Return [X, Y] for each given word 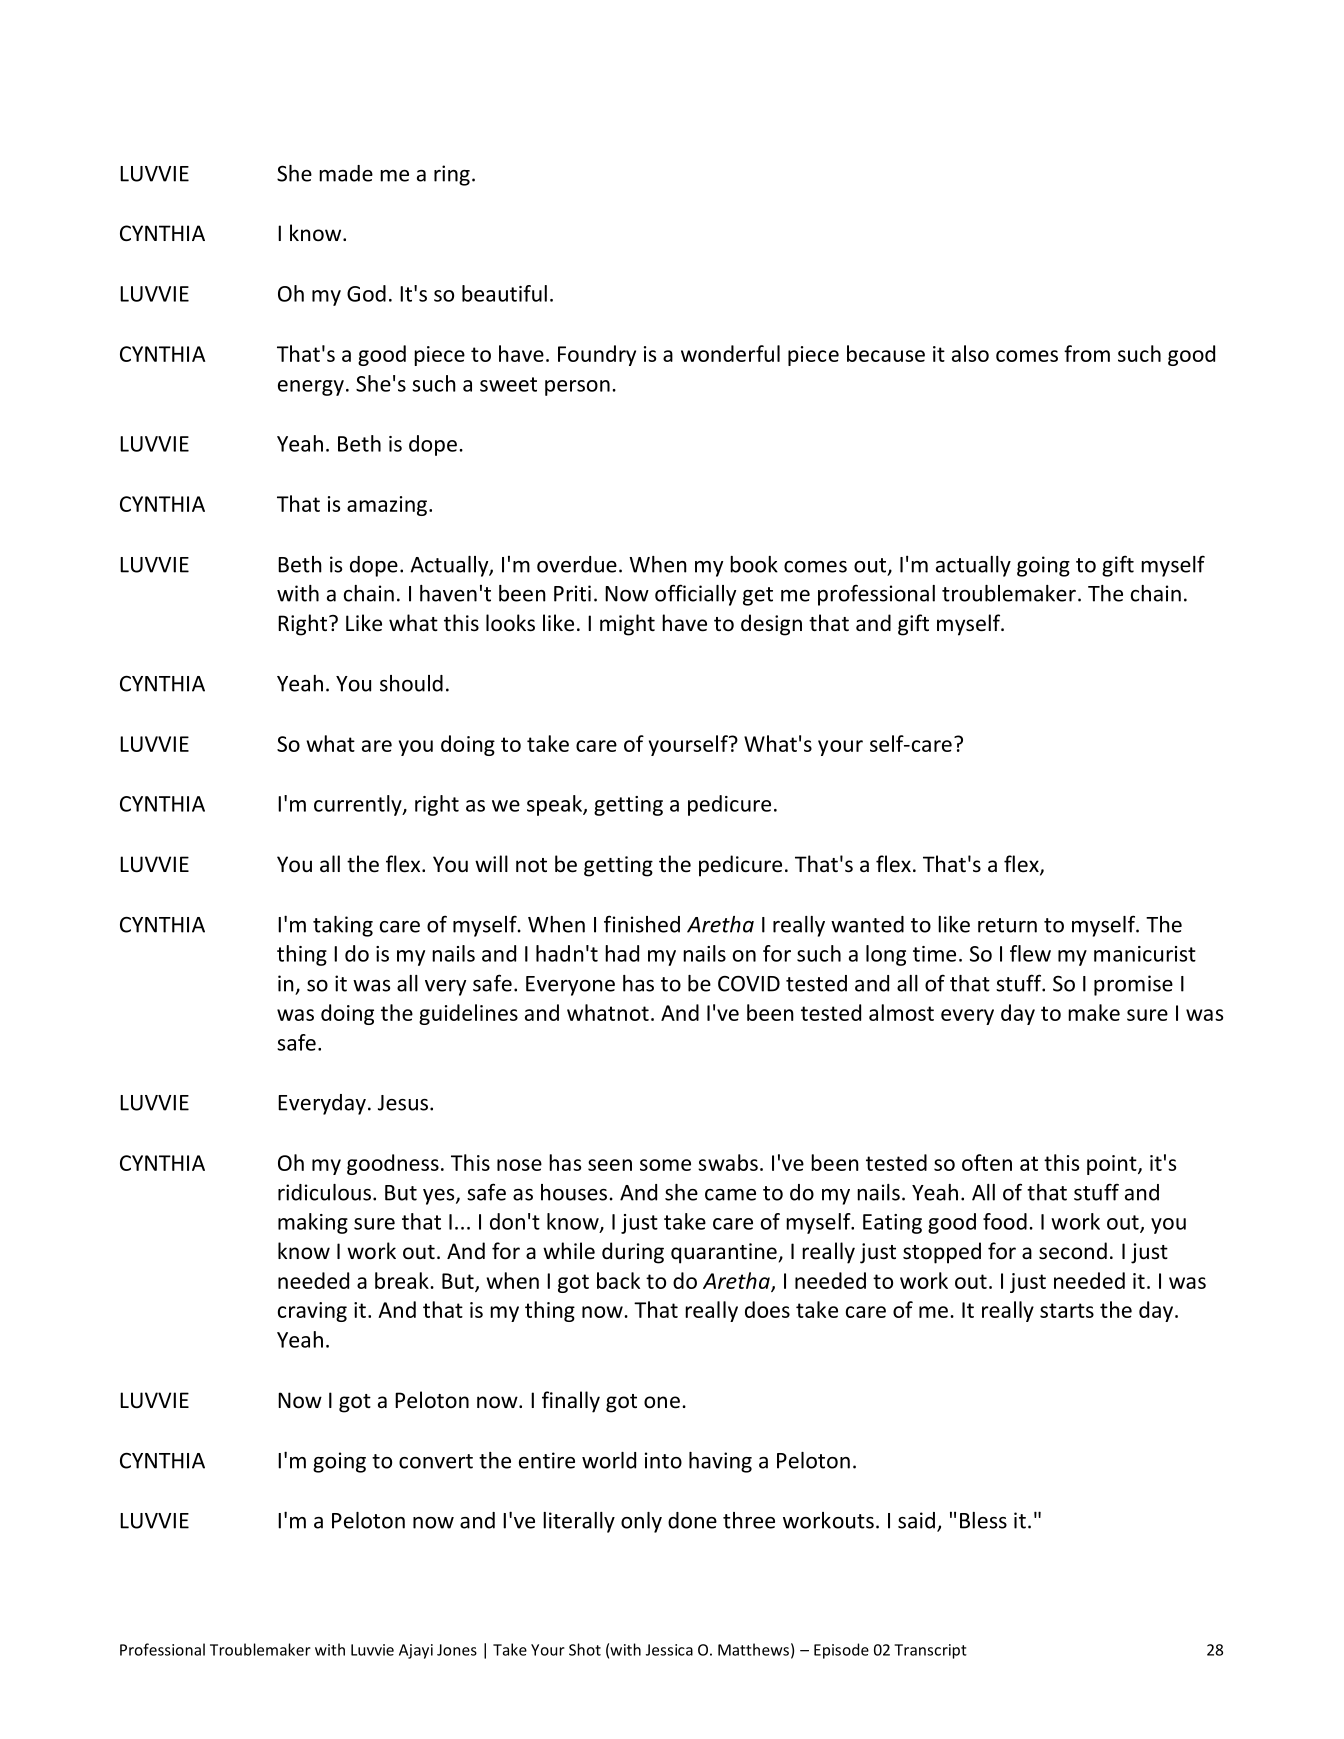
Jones [457, 1650]
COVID [749, 983]
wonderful [730, 353]
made [346, 173]
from [1087, 353]
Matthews [753, 1649]
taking [343, 926]
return [1007, 925]
